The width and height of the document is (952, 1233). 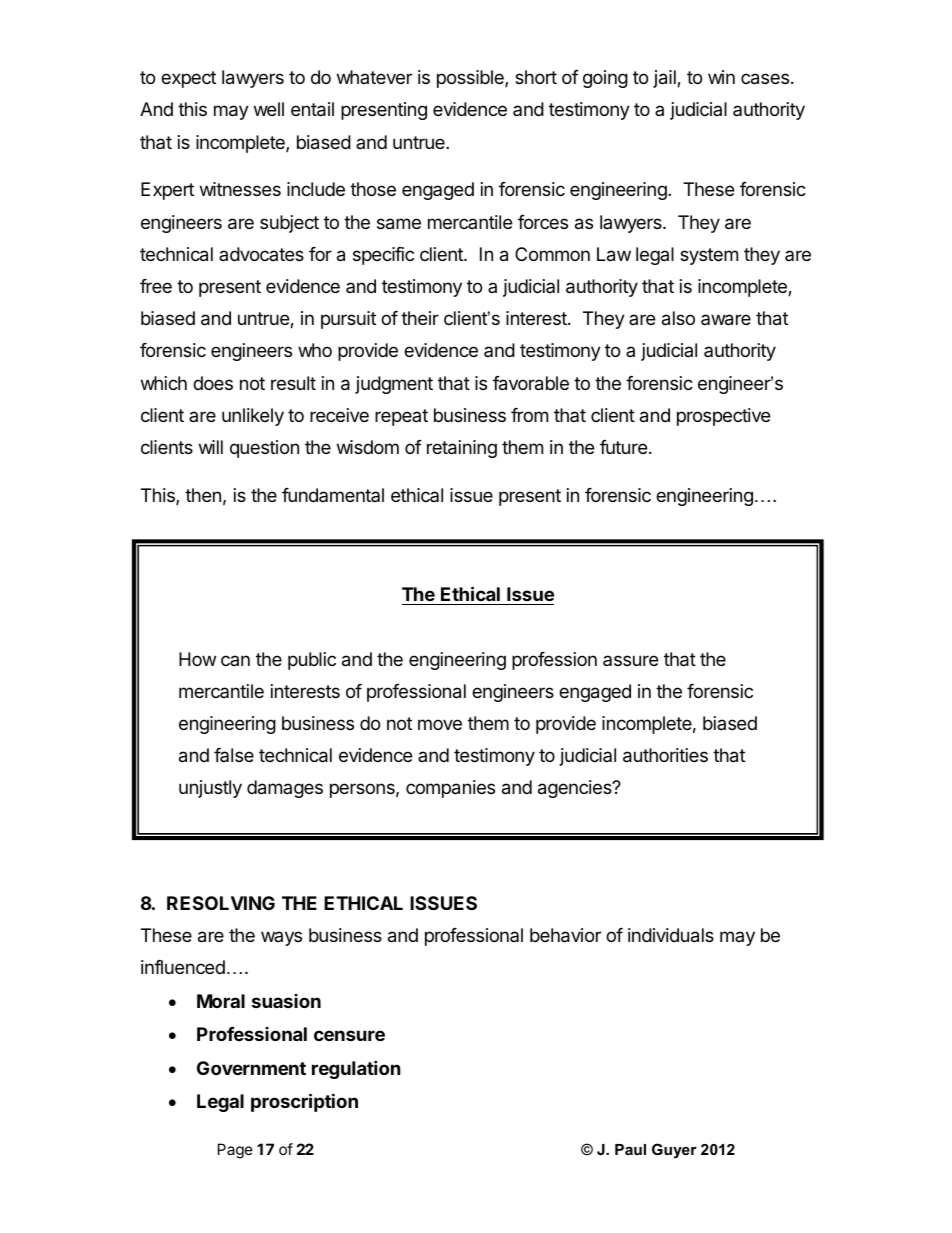 What do you see at coordinates (471, 79) in the document?
I see `possible` at bounding box center [471, 79].
